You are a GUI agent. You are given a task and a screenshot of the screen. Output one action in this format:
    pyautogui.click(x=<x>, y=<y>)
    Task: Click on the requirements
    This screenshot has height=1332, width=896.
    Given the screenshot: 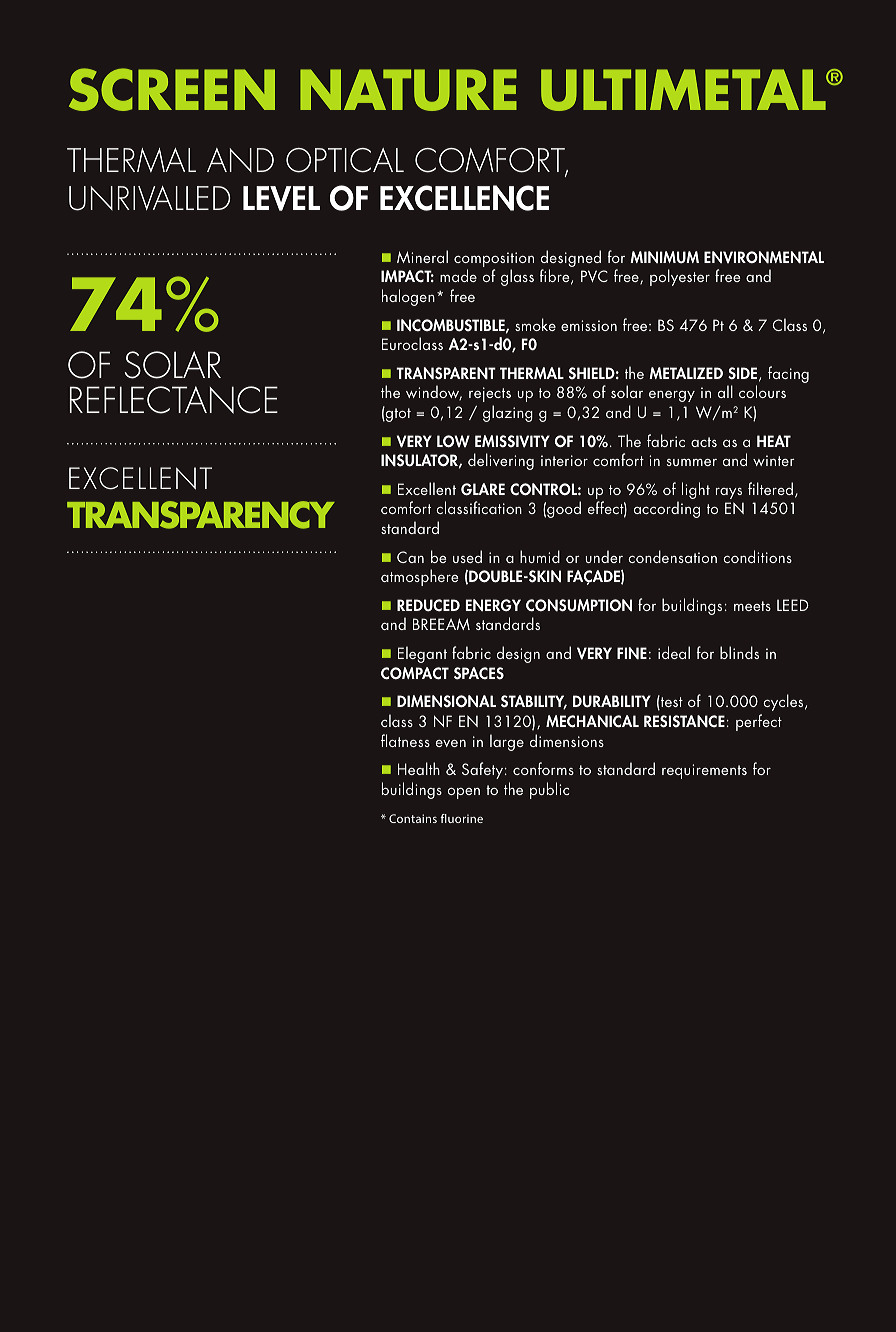 What is the action you would take?
    pyautogui.click(x=704, y=771)
